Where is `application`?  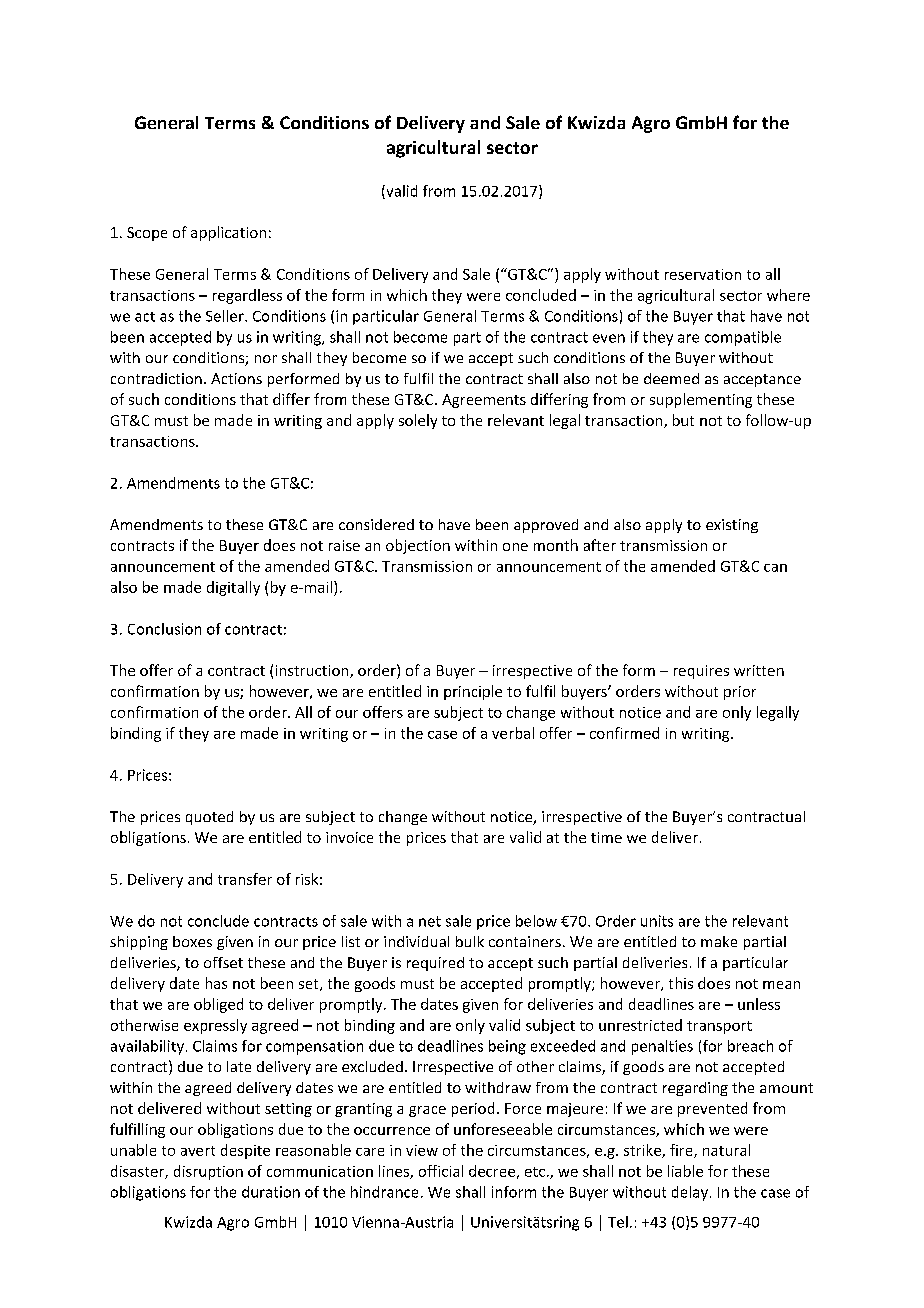 application is located at coordinates (228, 233).
